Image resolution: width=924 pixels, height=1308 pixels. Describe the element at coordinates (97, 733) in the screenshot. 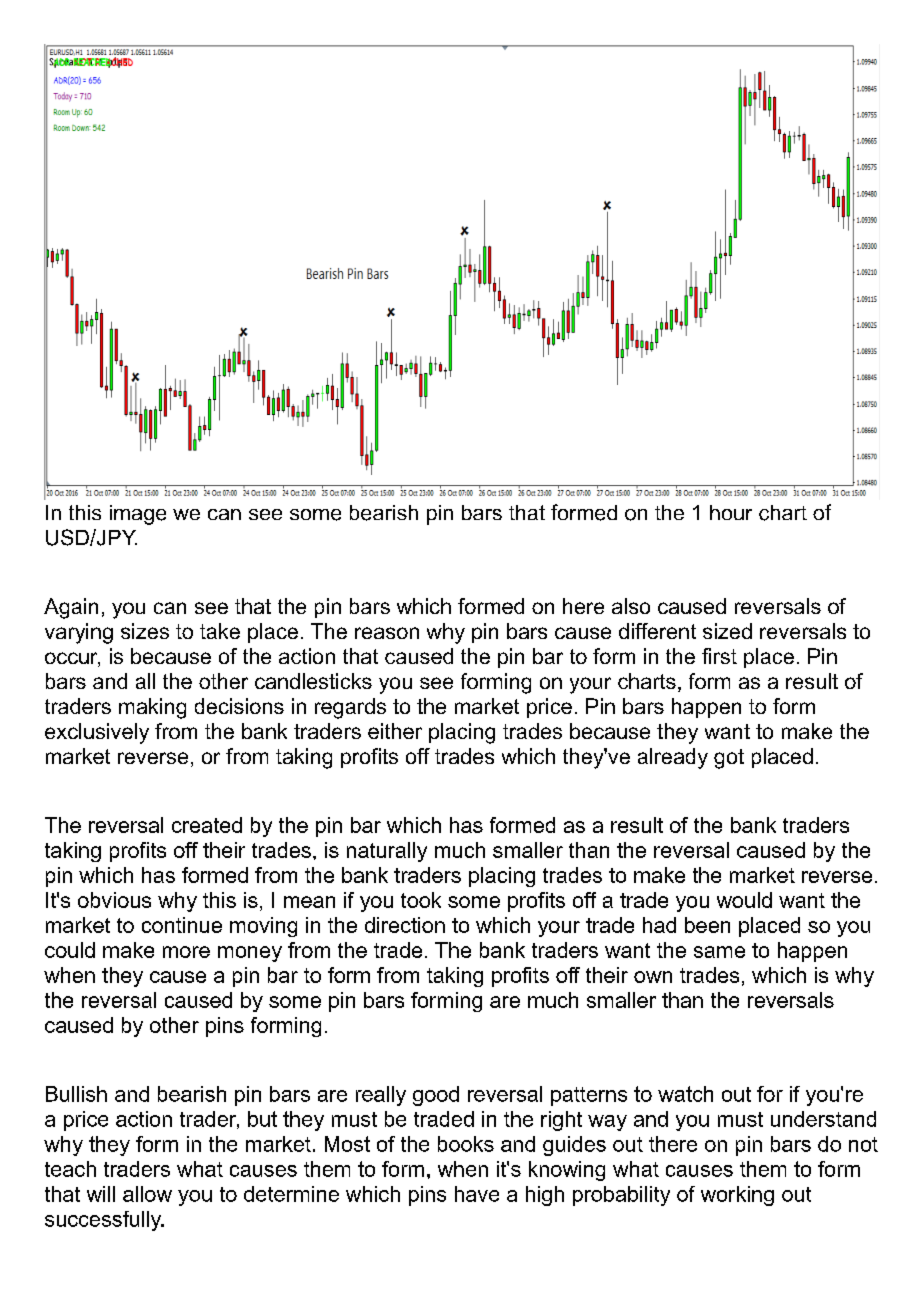

I see `exclusively` at that location.
